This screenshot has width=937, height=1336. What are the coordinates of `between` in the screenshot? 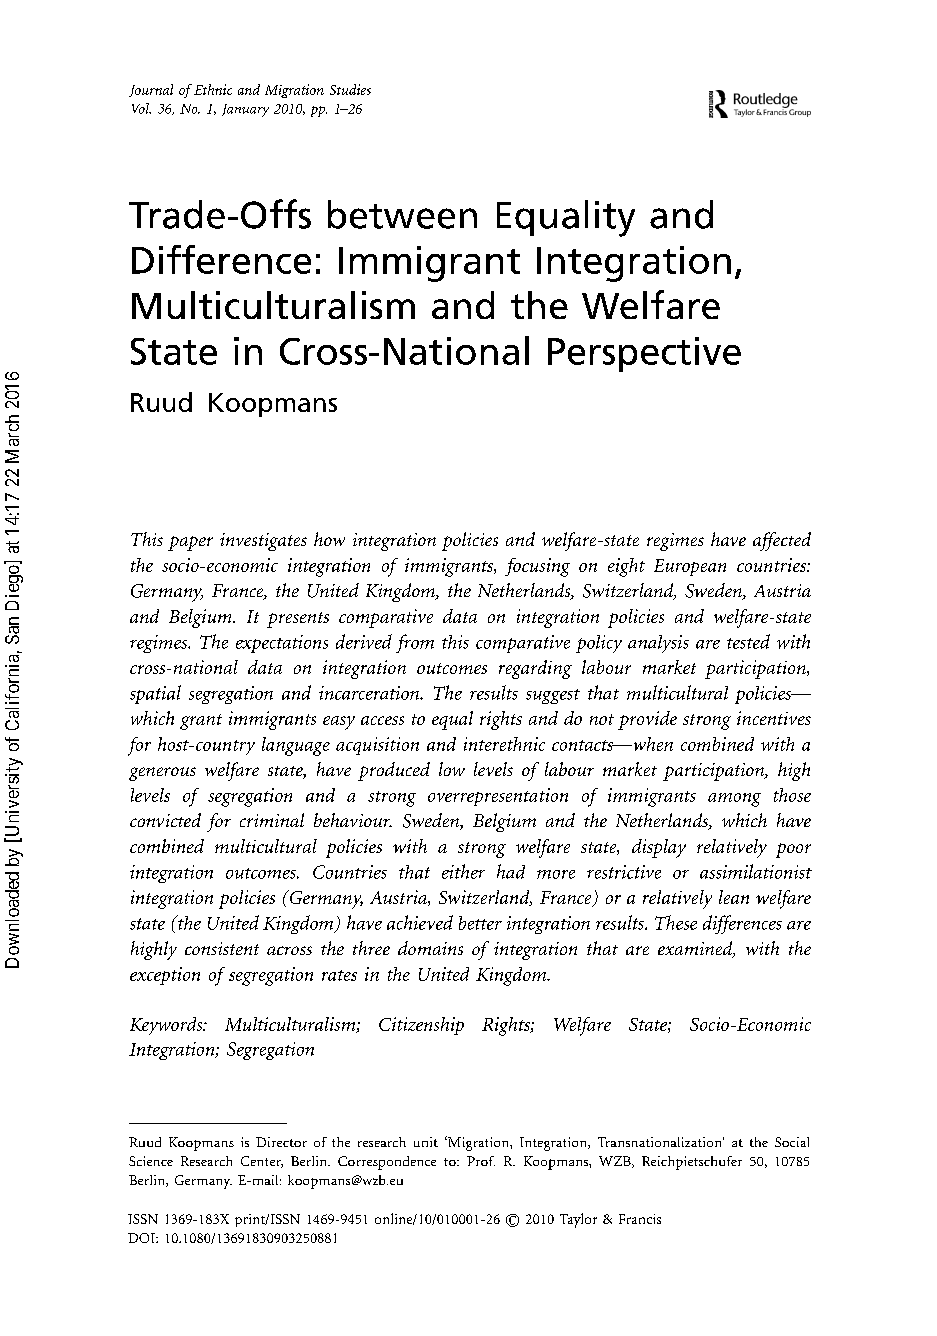 It's located at (402, 214).
